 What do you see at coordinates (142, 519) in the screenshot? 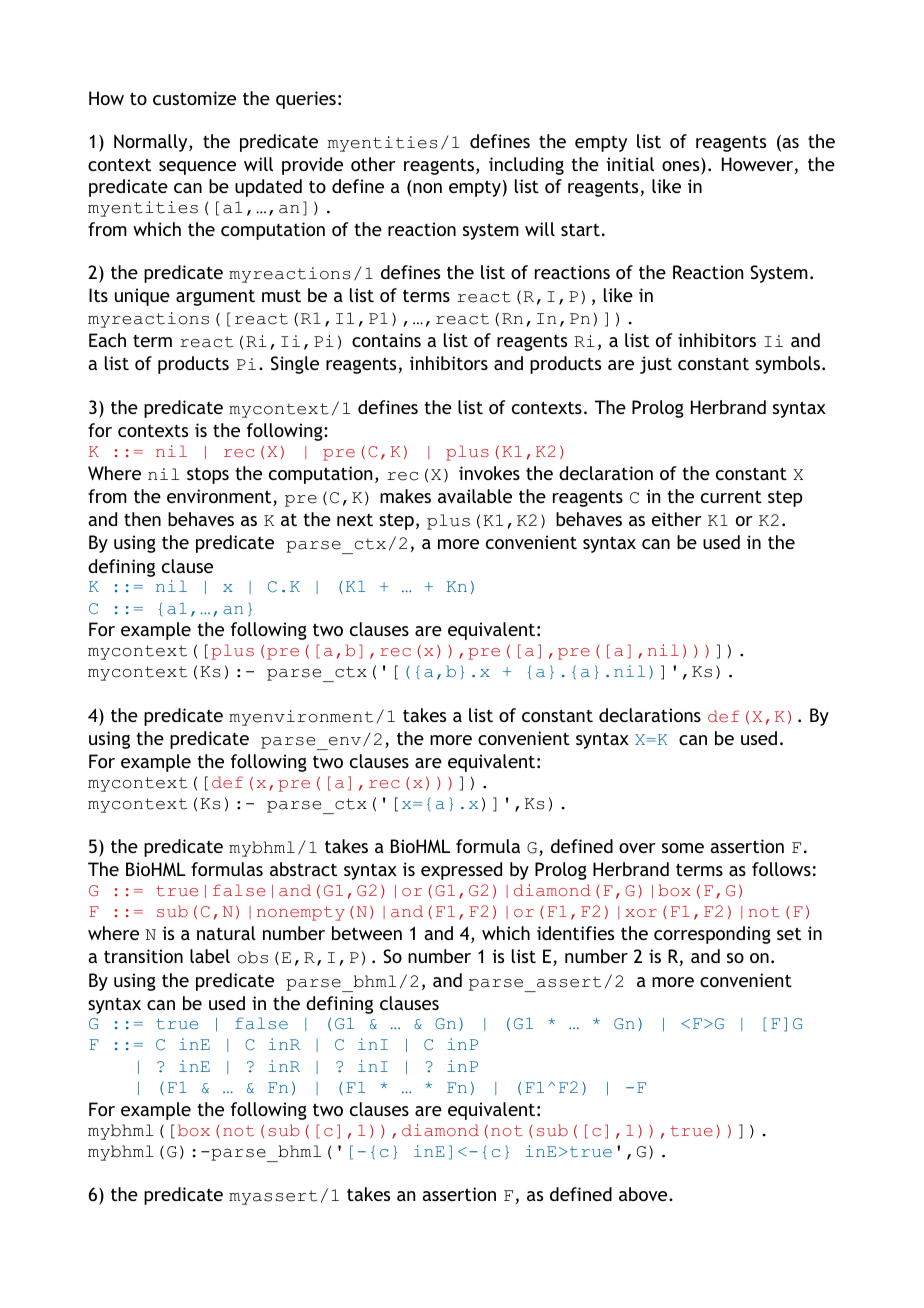
I see `then` at bounding box center [142, 519].
